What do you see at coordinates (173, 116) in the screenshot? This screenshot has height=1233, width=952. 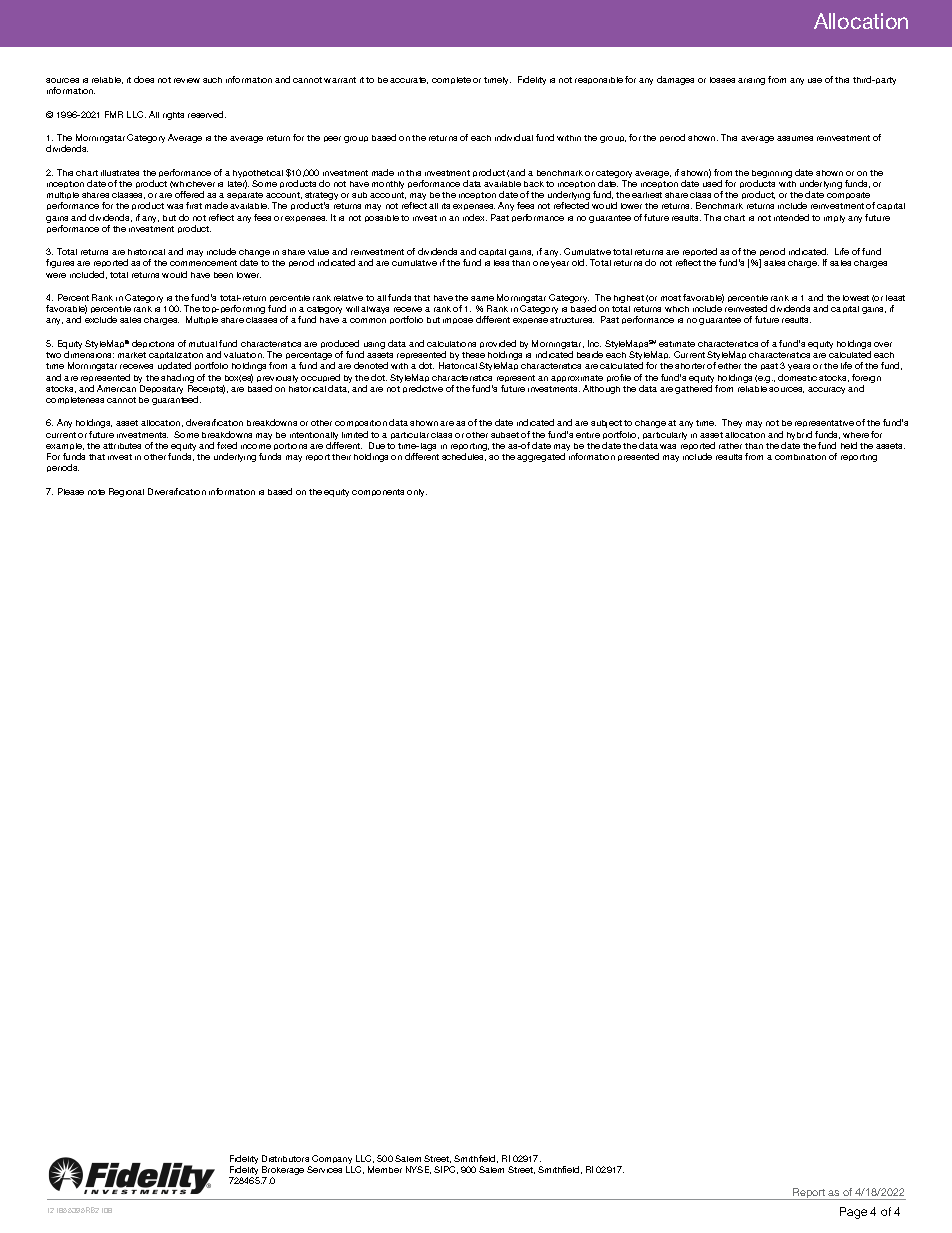 I see `rights` at bounding box center [173, 116].
